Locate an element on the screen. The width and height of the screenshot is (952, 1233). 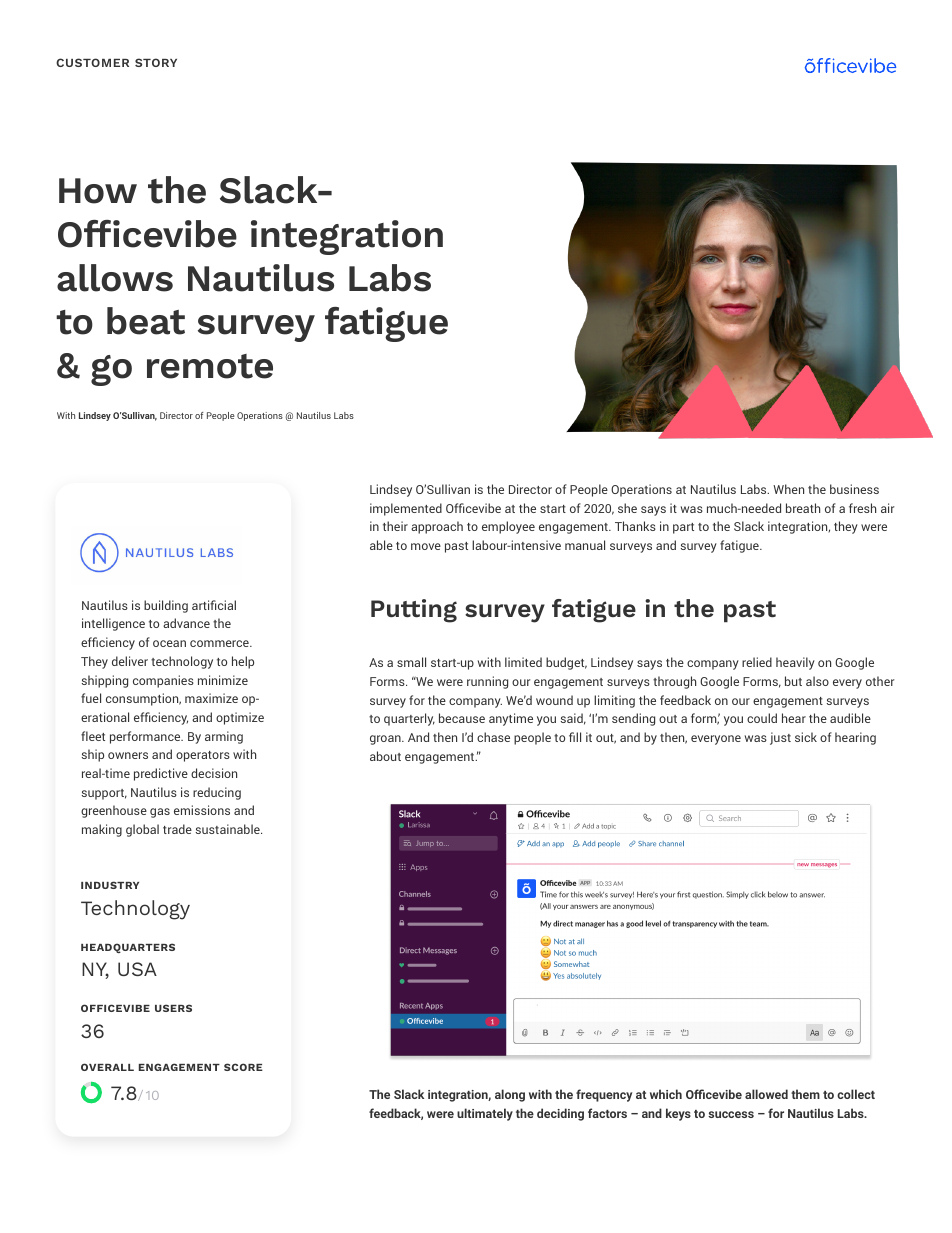
heavily is located at coordinates (795, 663).
